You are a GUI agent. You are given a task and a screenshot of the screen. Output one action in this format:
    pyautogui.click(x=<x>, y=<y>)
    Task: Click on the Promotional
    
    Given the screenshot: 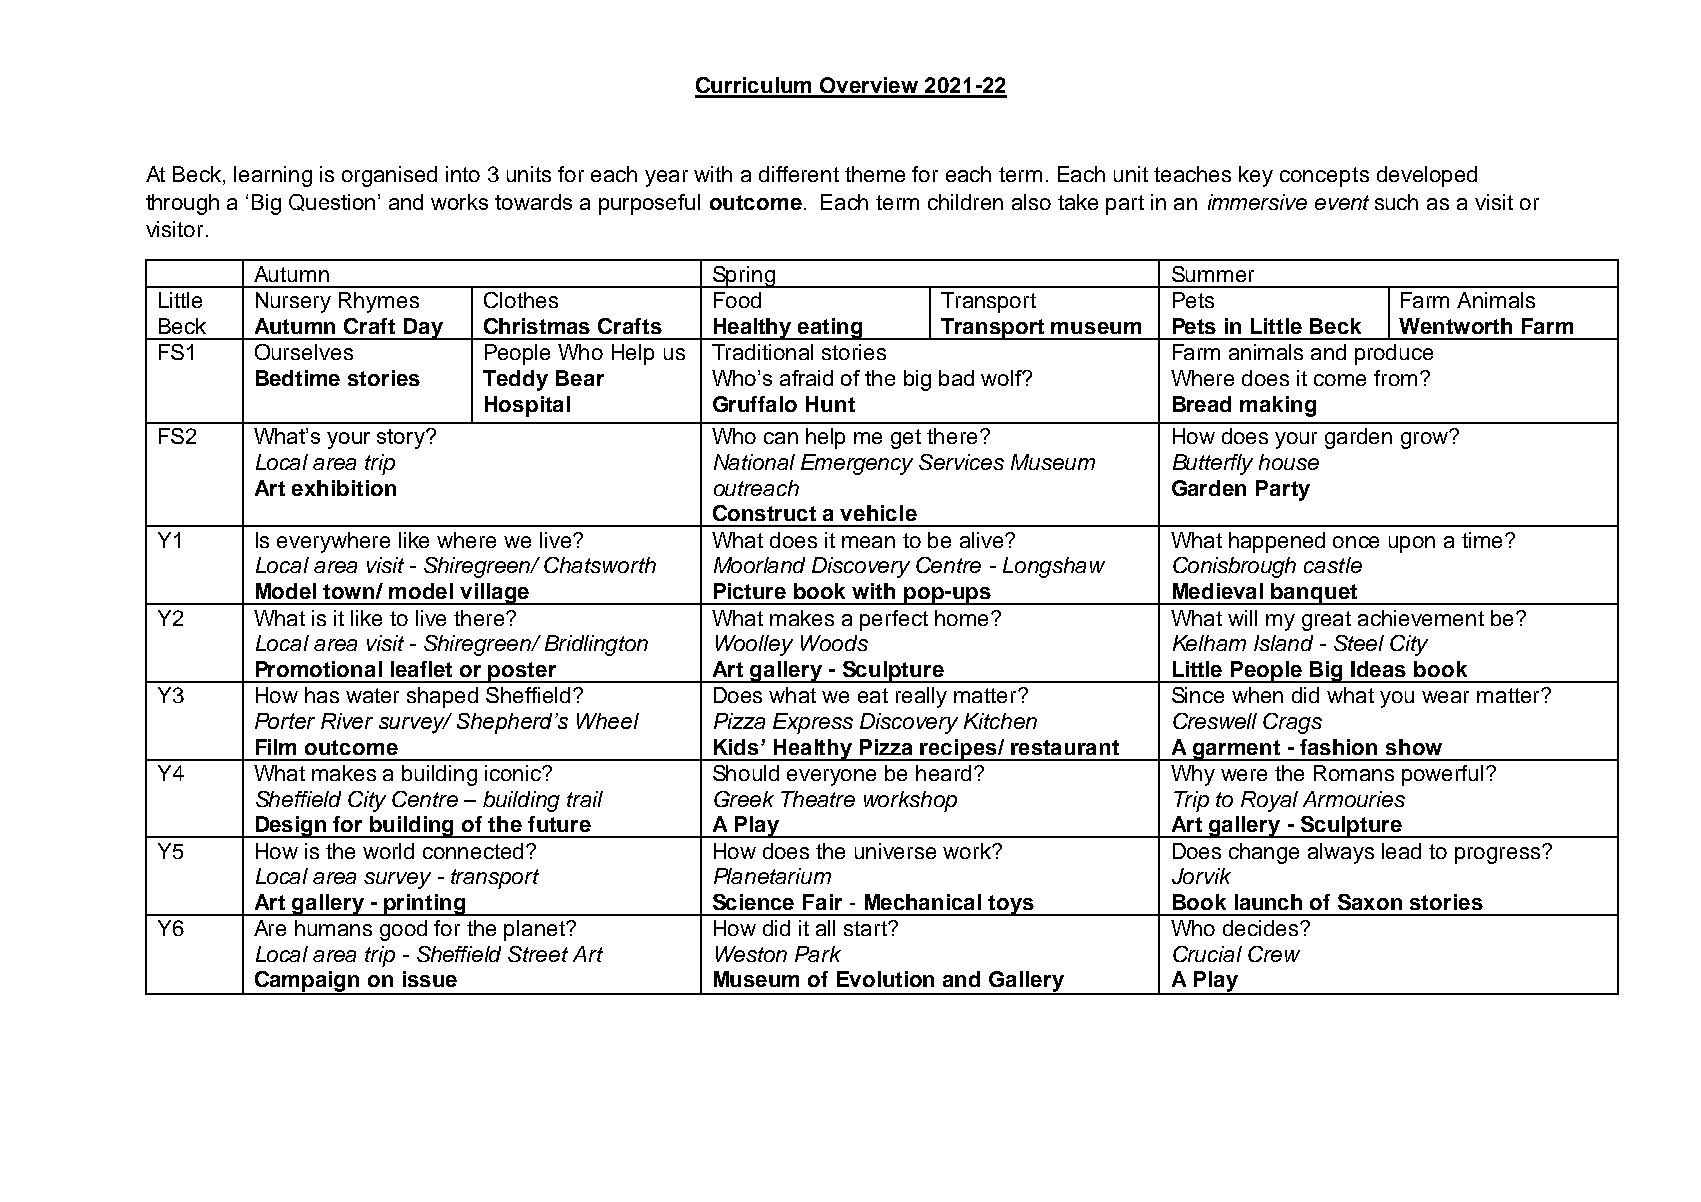 What is the action you would take?
    pyautogui.click(x=319, y=669)
